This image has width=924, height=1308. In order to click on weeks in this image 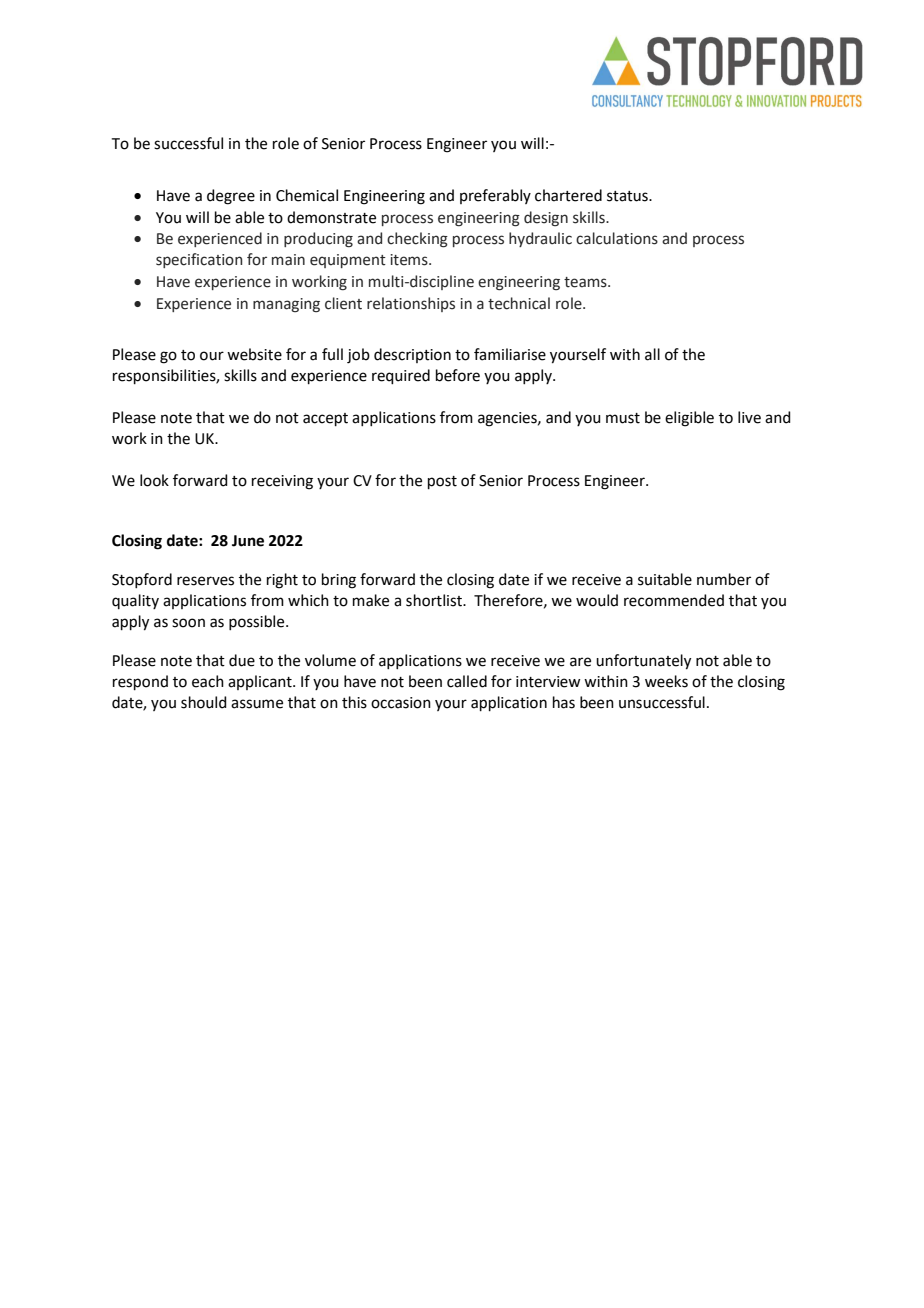, I will do `click(666, 681)`.
